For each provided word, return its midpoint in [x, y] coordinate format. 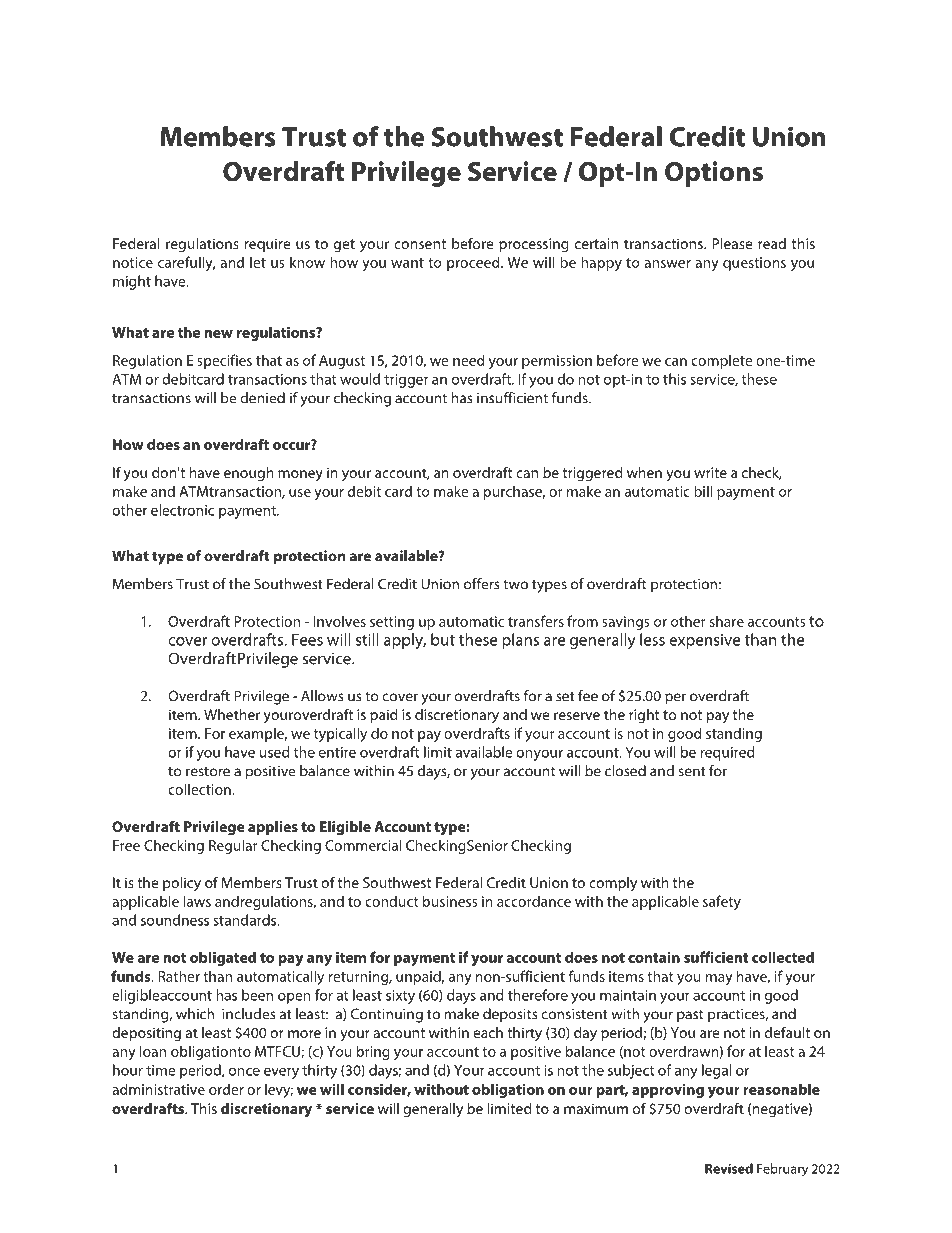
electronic [182, 510]
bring [373, 1052]
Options [714, 174]
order [226, 1089]
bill [703, 491]
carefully [186, 263]
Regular [233, 846]
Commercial [363, 845]
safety [722, 902]
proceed [474, 263]
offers [482, 584]
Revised [729, 1168]
